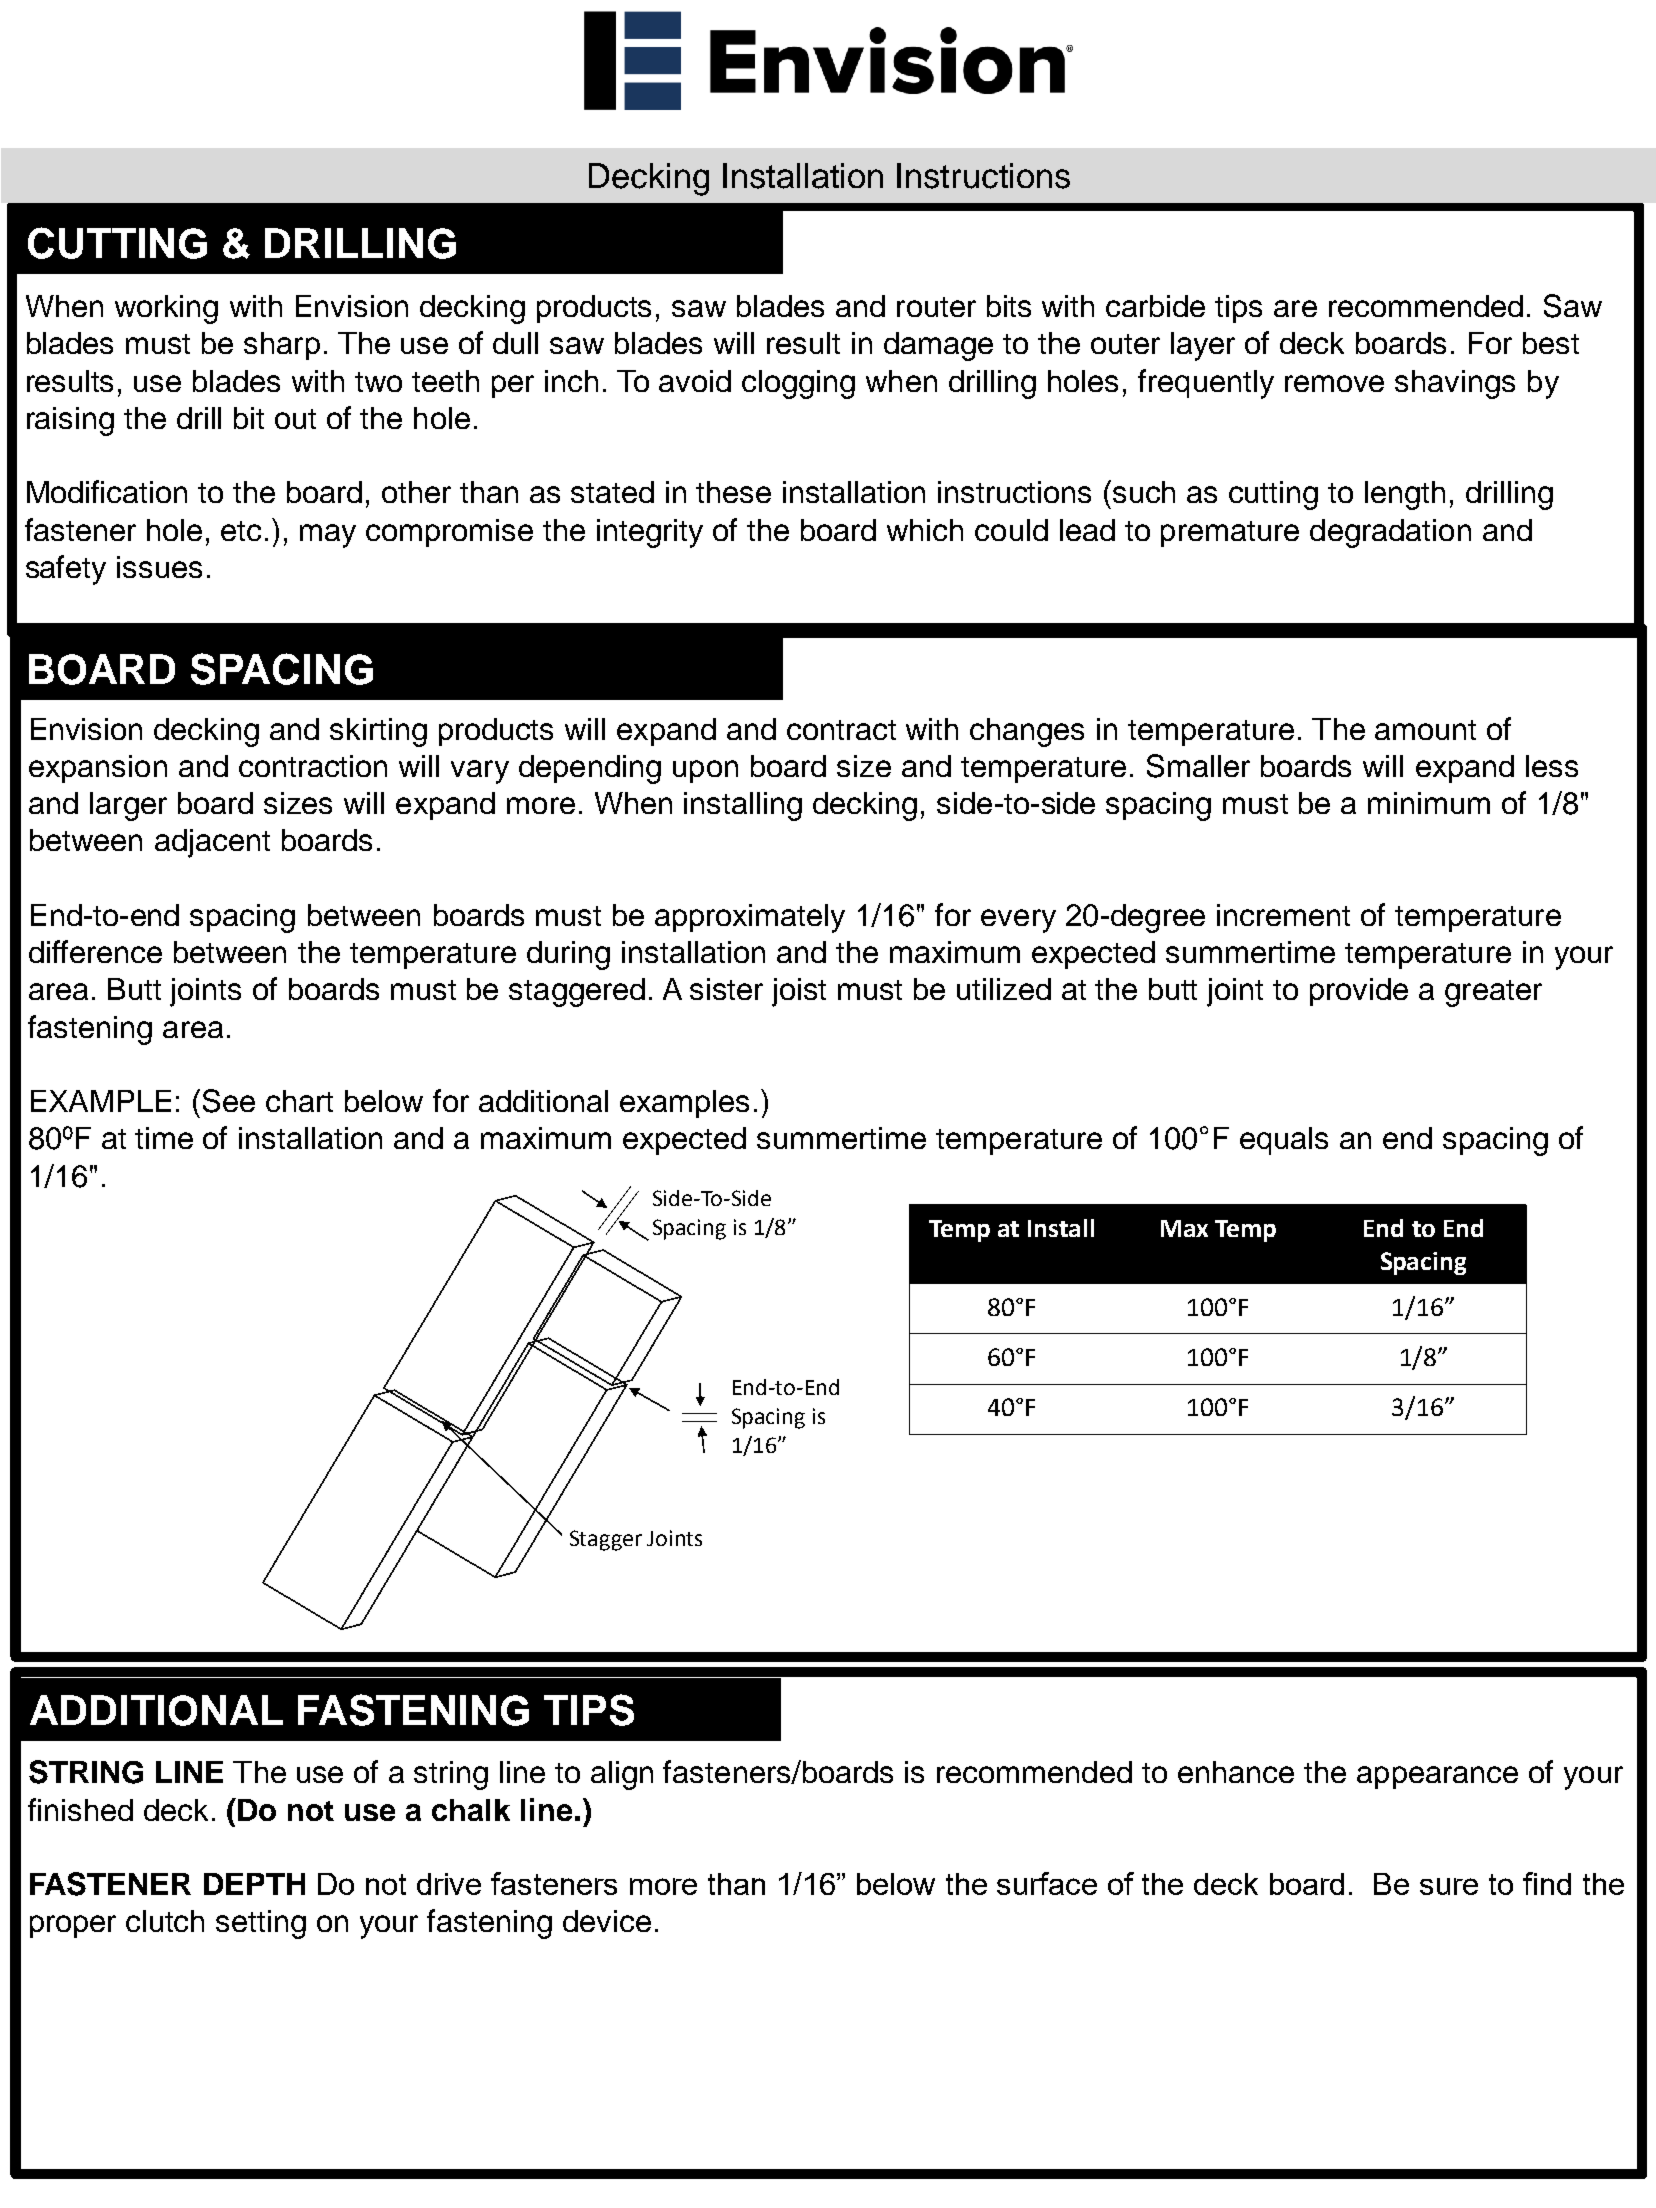 The width and height of the page is (1656, 2208). What do you see at coordinates (1359, 992) in the page?
I see `provide` at bounding box center [1359, 992].
